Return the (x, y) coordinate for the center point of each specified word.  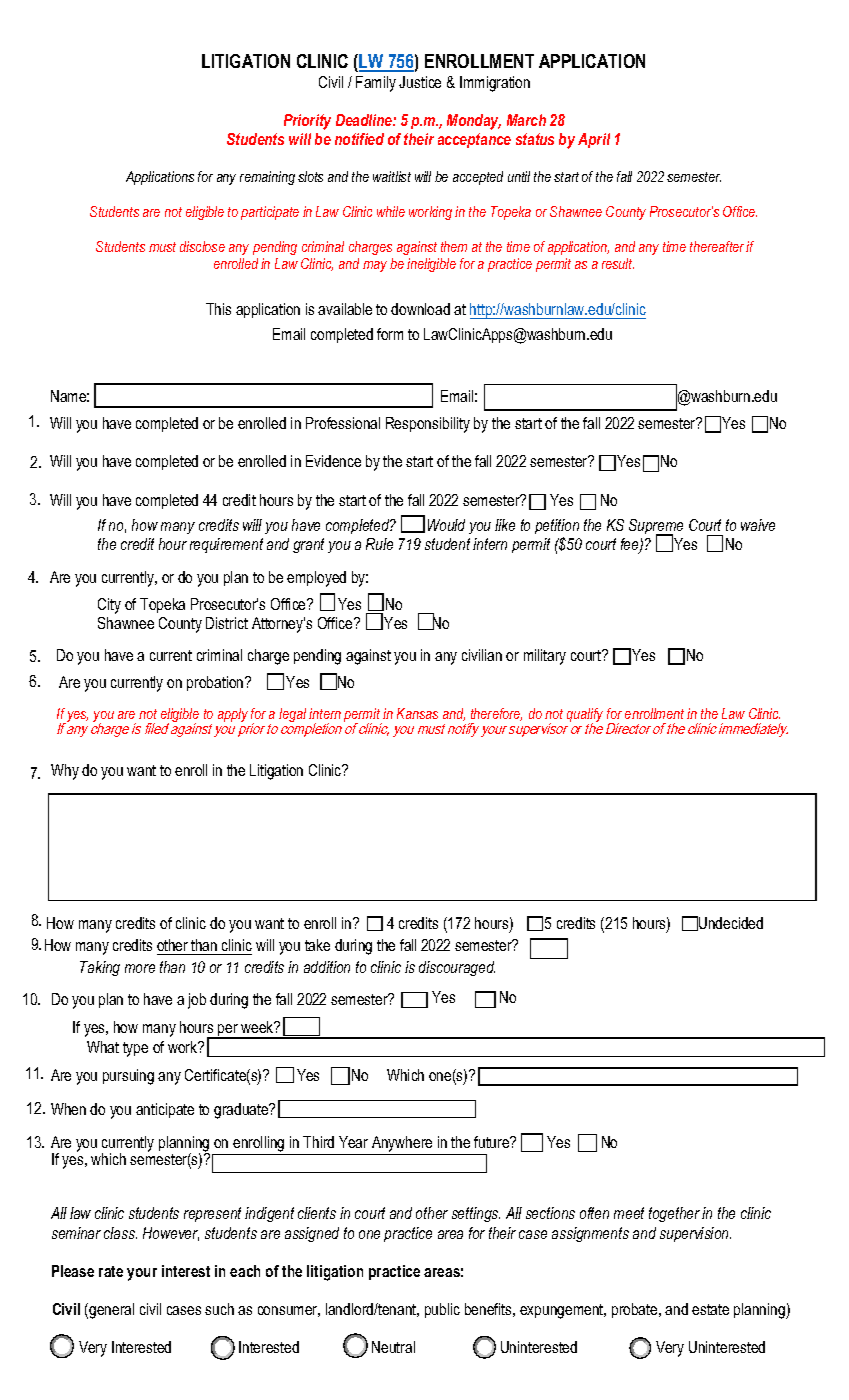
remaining (267, 178)
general (110, 1311)
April (594, 140)
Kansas (417, 713)
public (442, 1310)
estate (710, 1309)
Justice (420, 82)
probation (216, 683)
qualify (585, 716)
